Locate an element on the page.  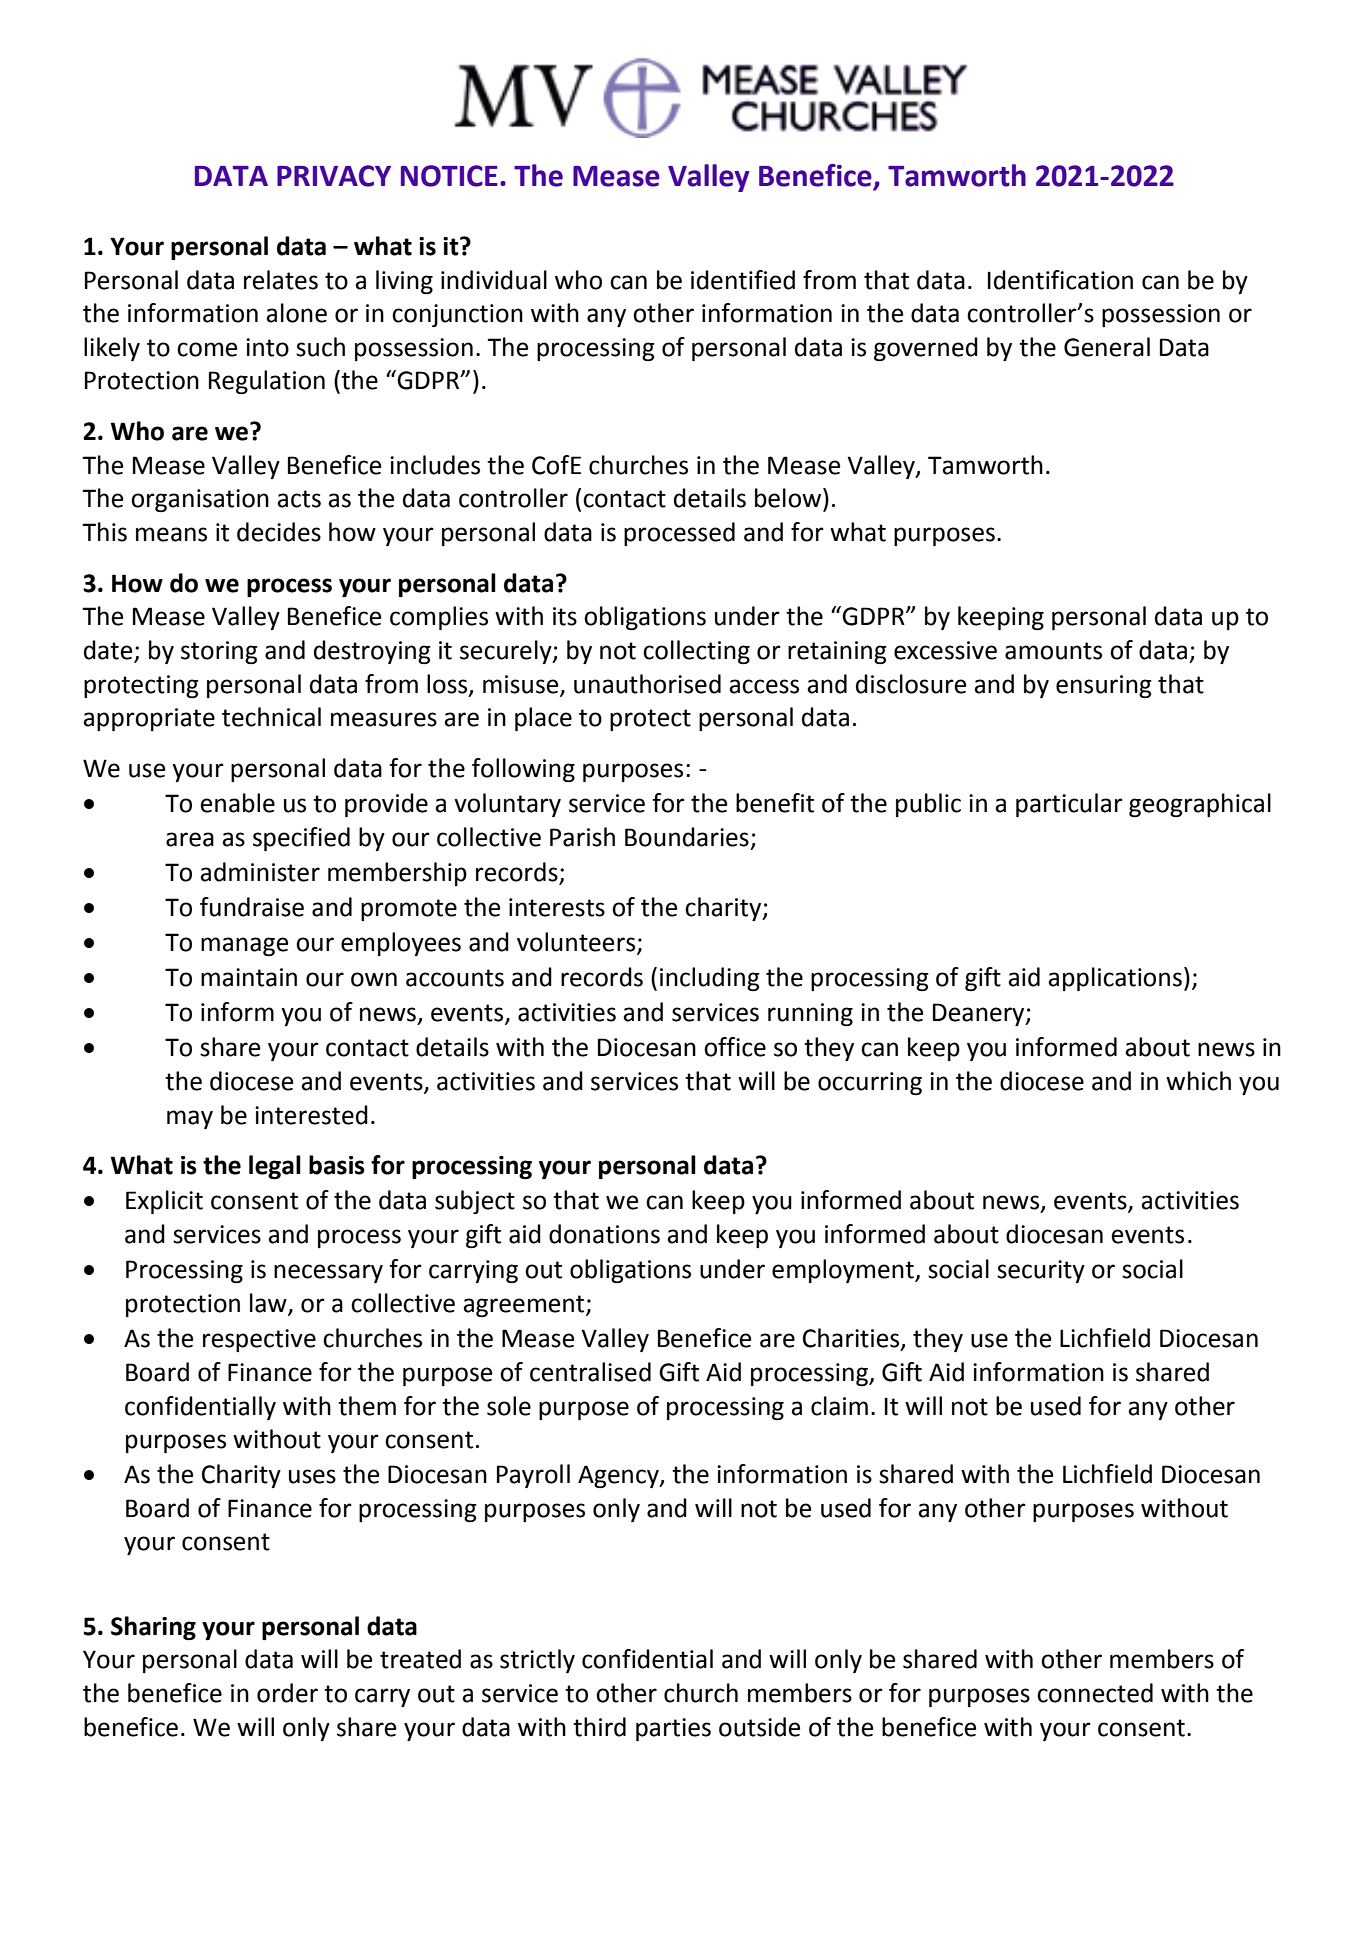
security is located at coordinates (1041, 1271).
